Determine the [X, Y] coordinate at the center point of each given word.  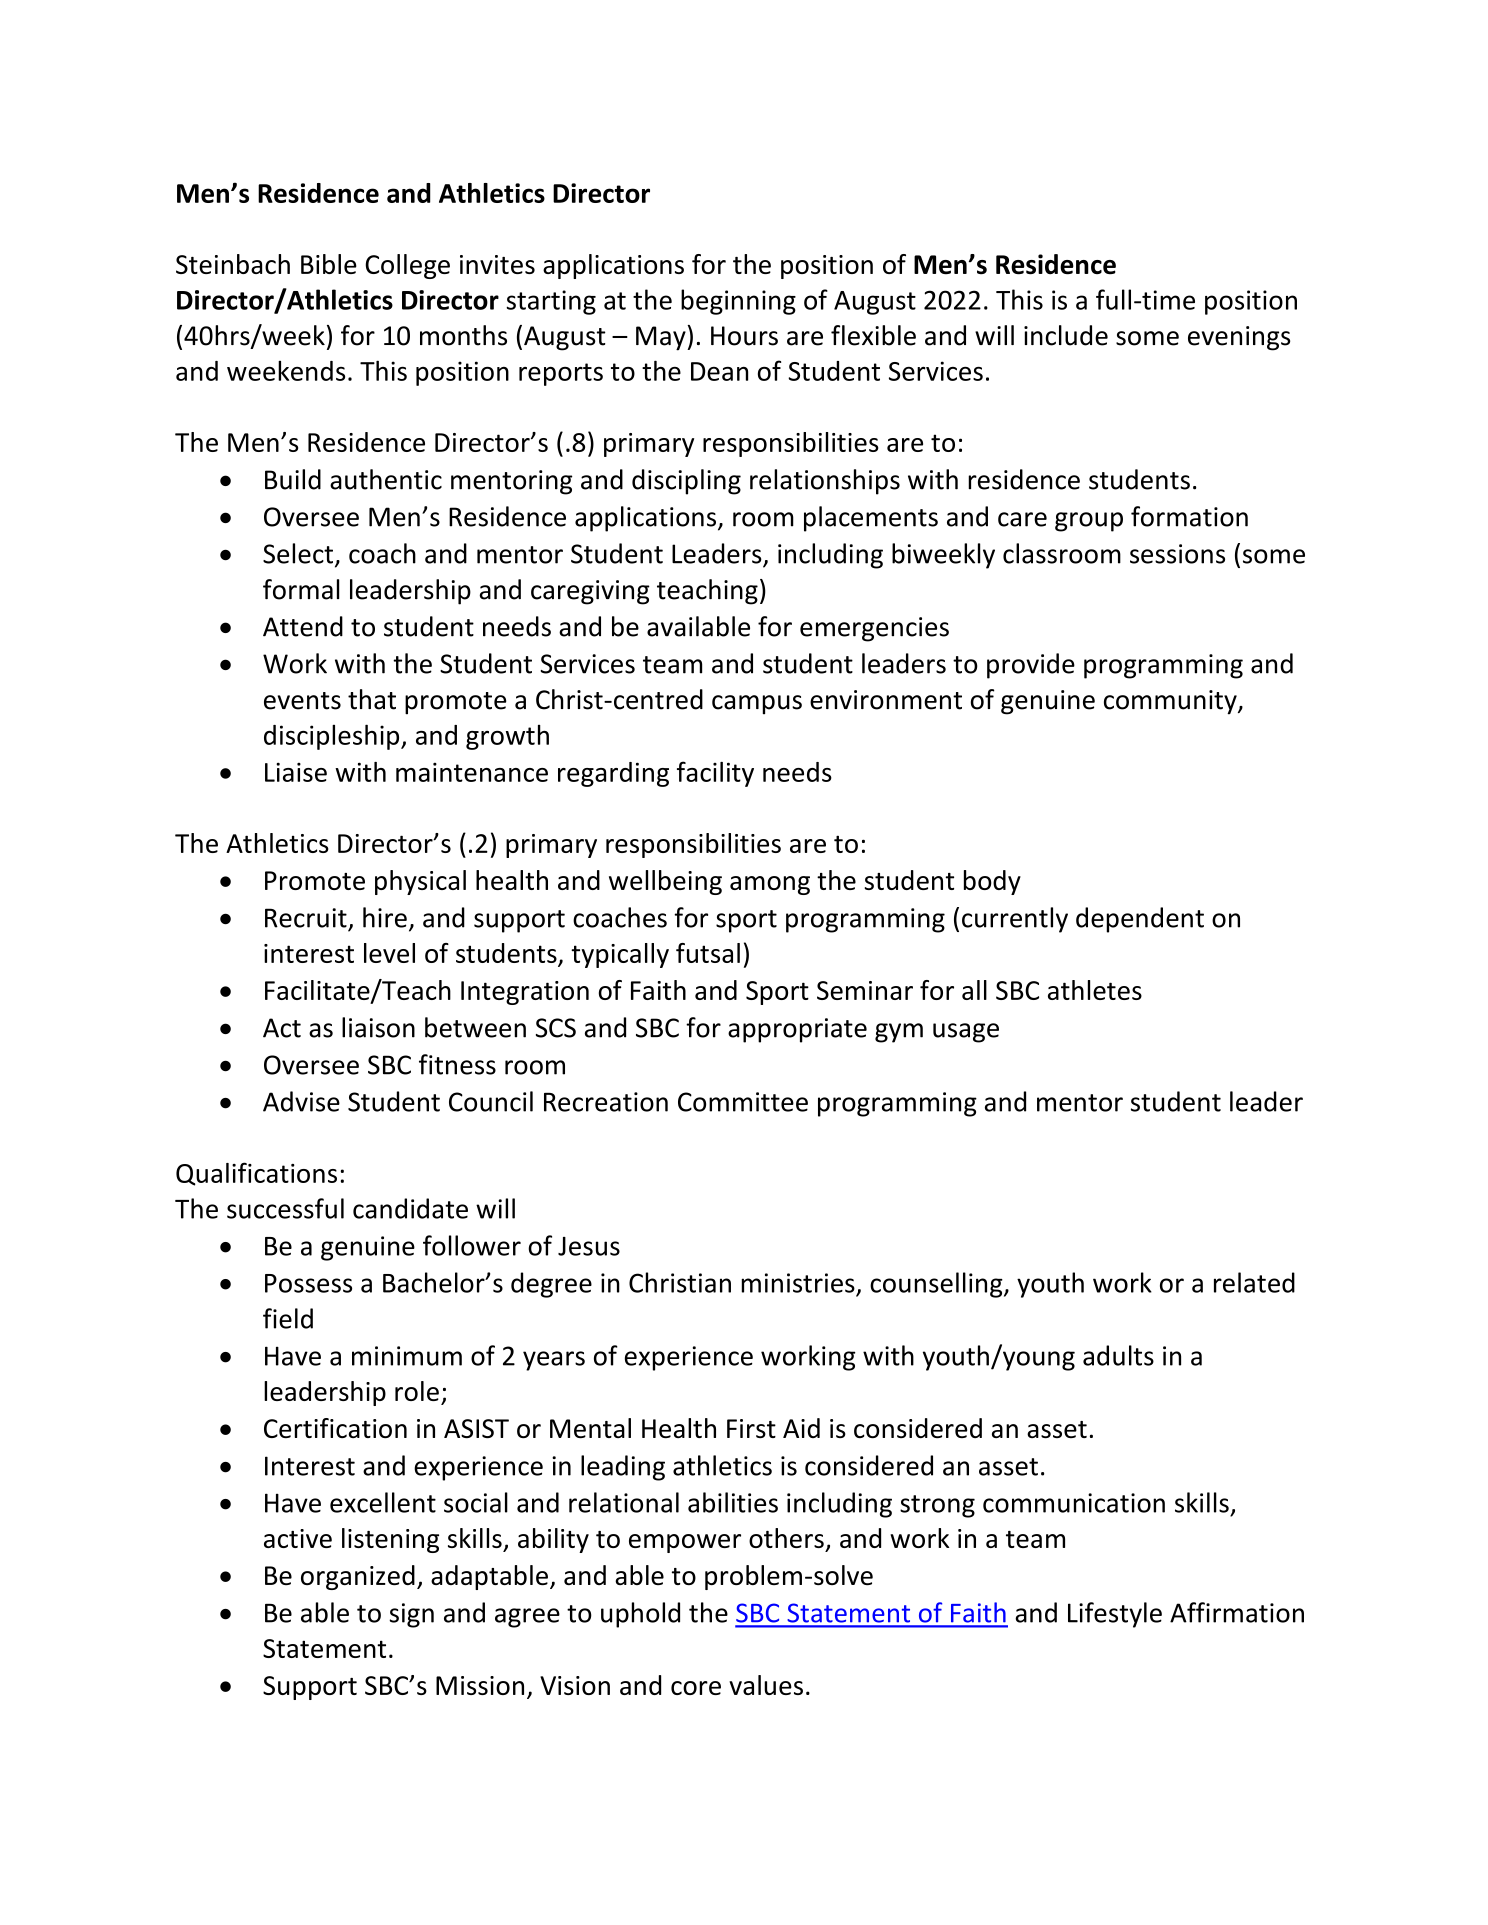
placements [871, 519]
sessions [1177, 554]
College [407, 266]
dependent [1140, 920]
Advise [301, 1101]
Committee [743, 1102]
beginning [738, 302]
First [751, 1428]
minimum [407, 1356]
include [1066, 335]
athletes [1095, 990]
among [770, 885]
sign [411, 1615]
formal [301, 589]
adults [1118, 1355]
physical [420, 882]
